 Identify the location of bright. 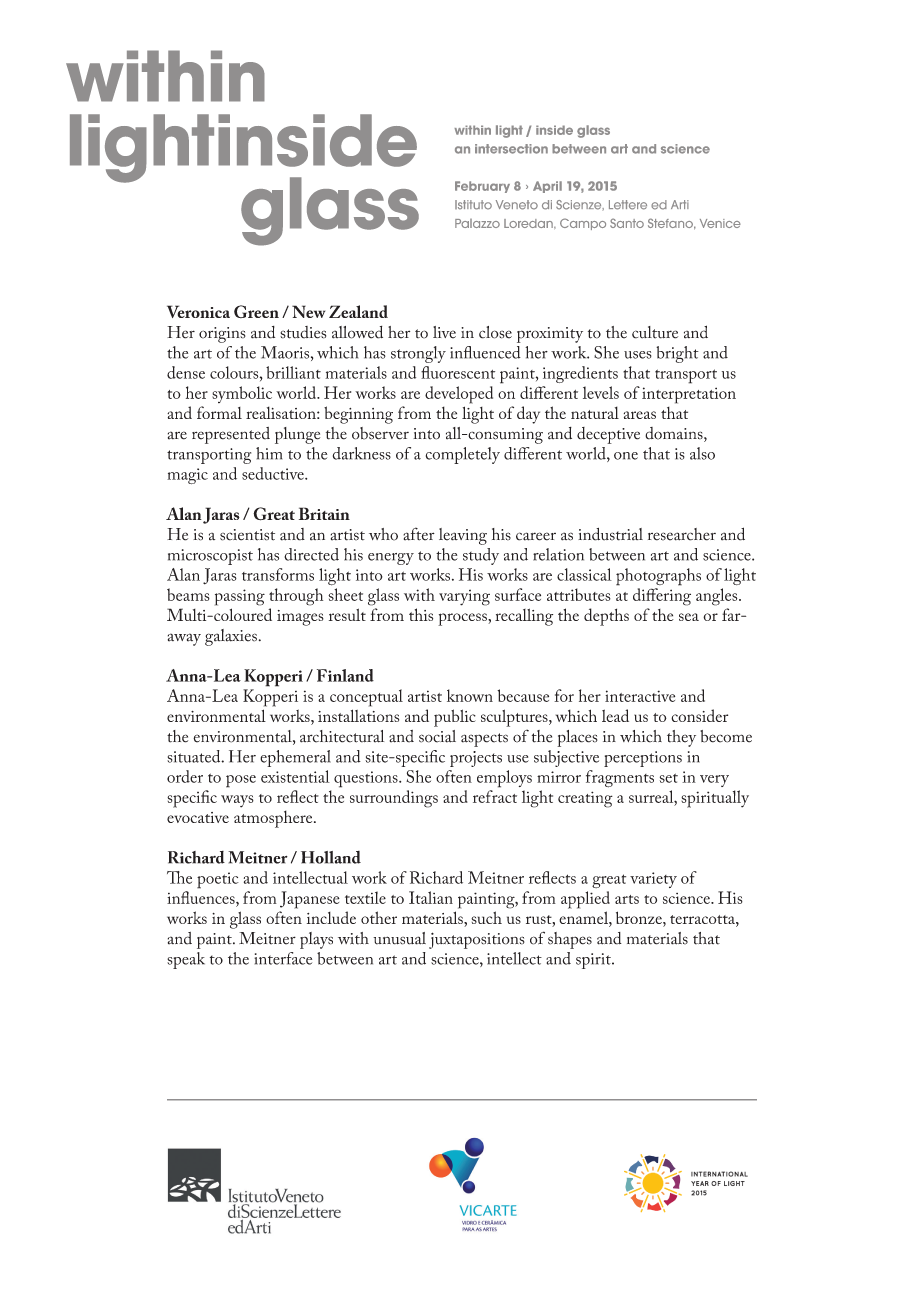
(677, 354).
